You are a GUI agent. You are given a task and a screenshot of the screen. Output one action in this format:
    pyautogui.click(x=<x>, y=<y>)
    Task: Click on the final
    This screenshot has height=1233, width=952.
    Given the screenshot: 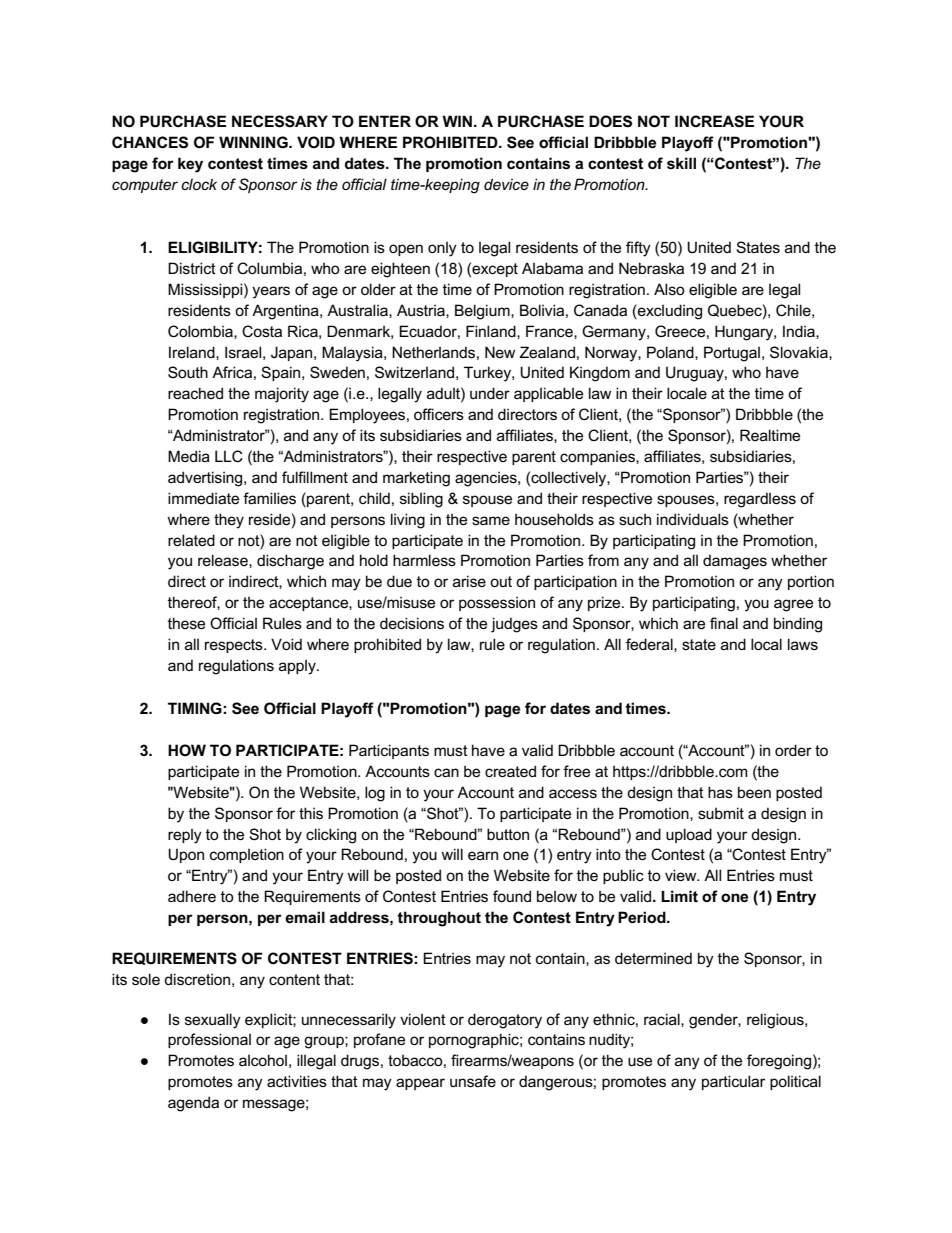 What is the action you would take?
    pyautogui.click(x=724, y=623)
